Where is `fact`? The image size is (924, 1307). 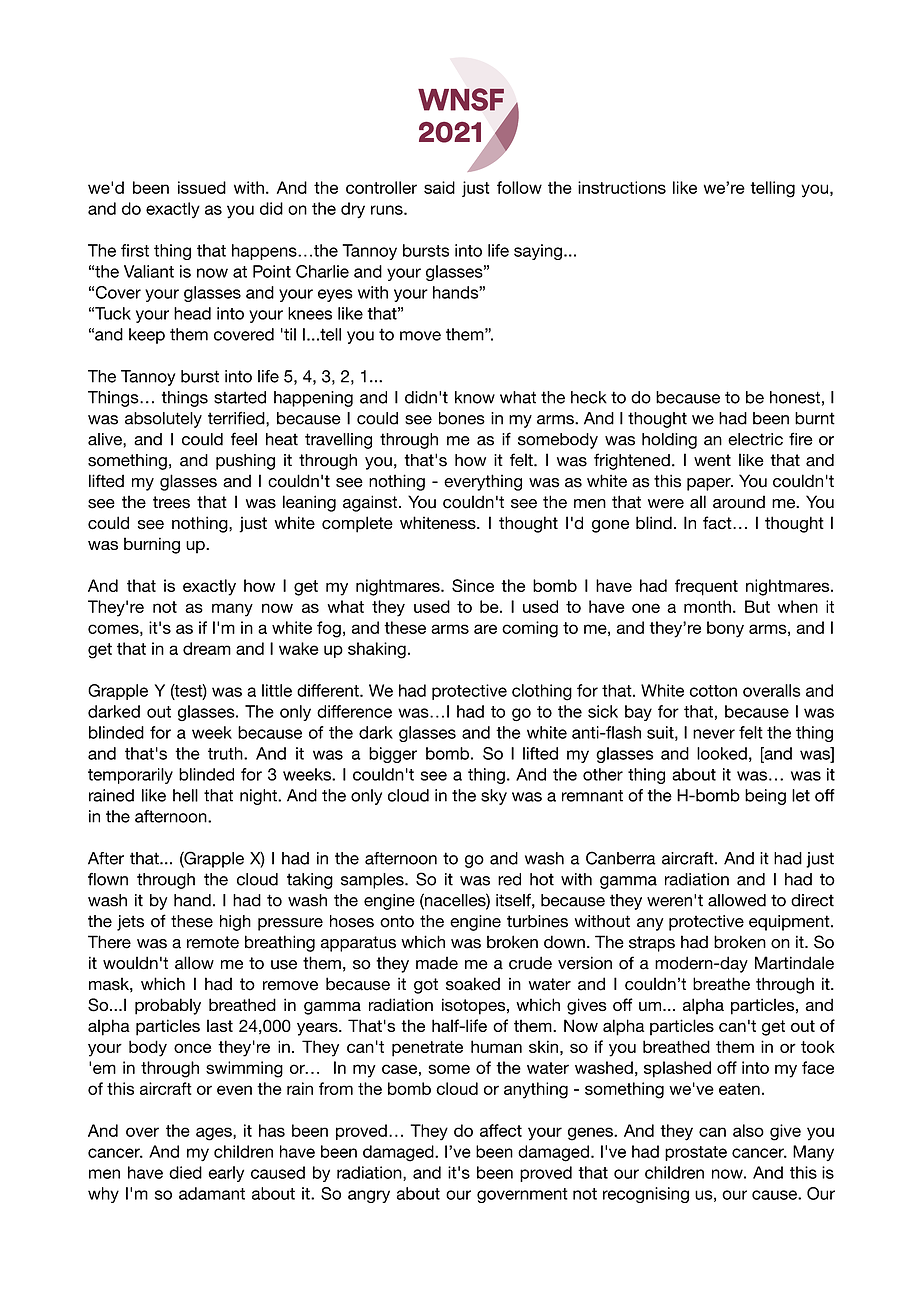 fact is located at coordinates (718, 523).
